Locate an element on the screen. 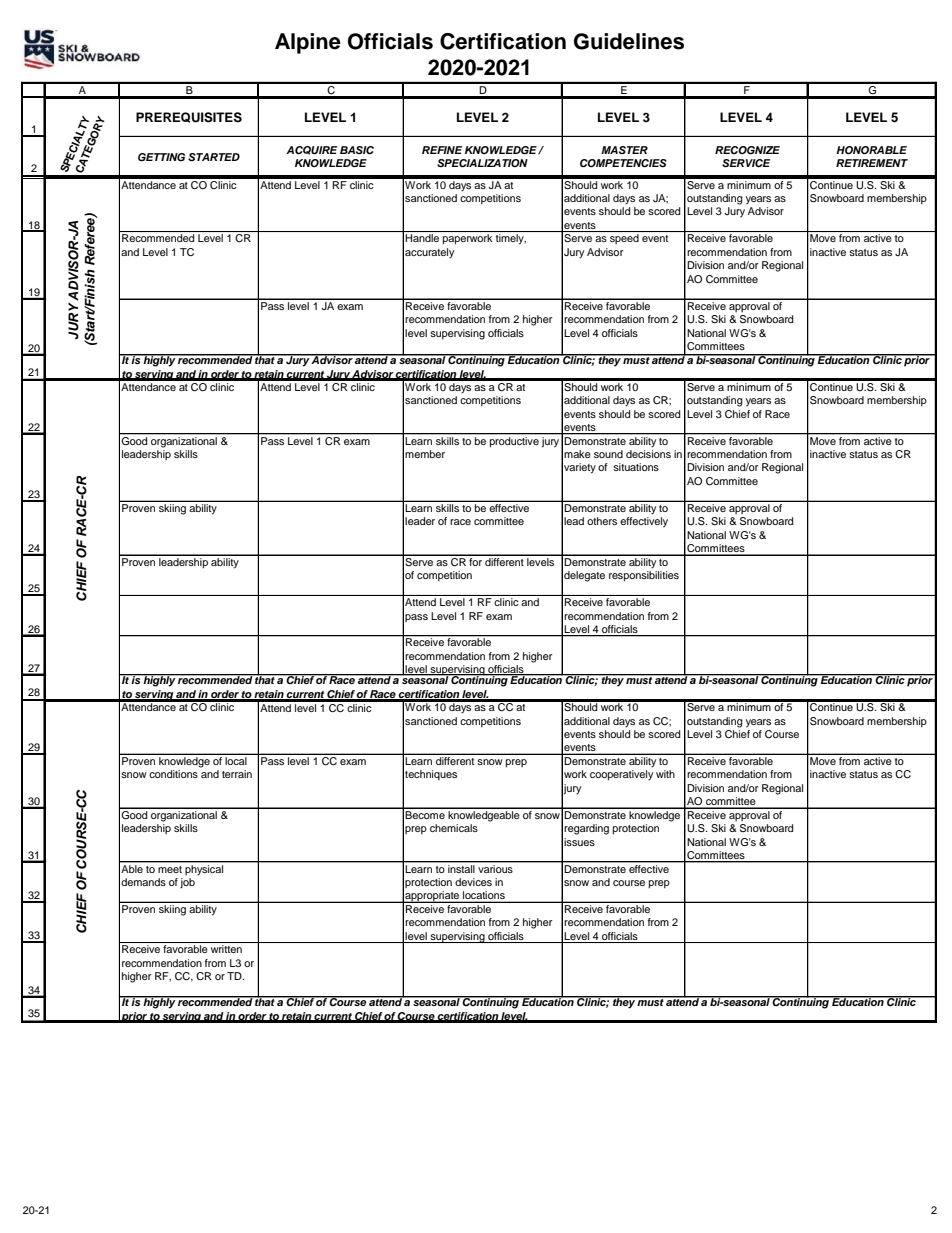  with is located at coordinates (665, 774).
